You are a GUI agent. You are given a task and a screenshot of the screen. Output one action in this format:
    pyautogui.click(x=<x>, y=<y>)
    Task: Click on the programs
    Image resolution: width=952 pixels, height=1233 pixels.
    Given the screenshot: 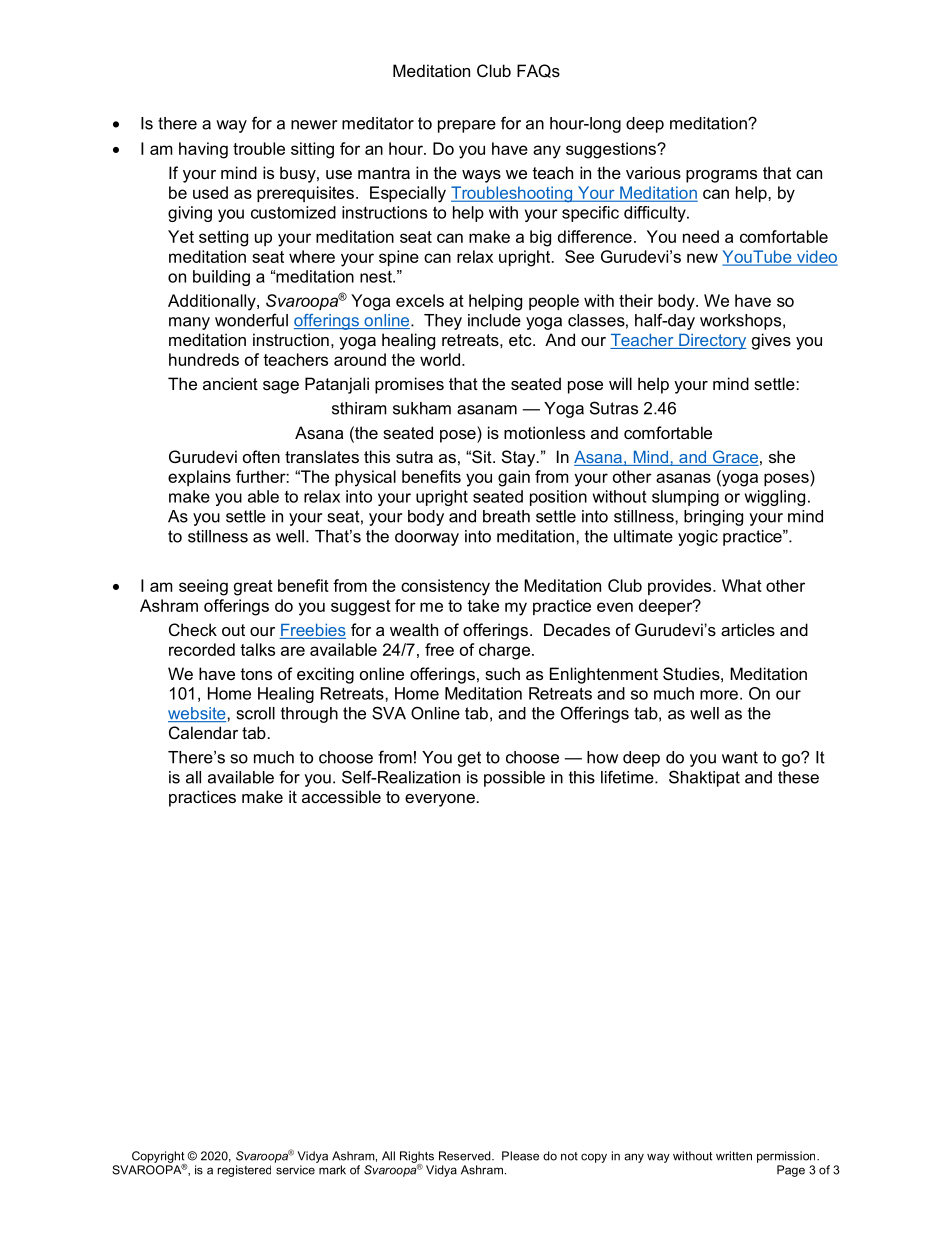 What is the action you would take?
    pyautogui.click(x=721, y=176)
